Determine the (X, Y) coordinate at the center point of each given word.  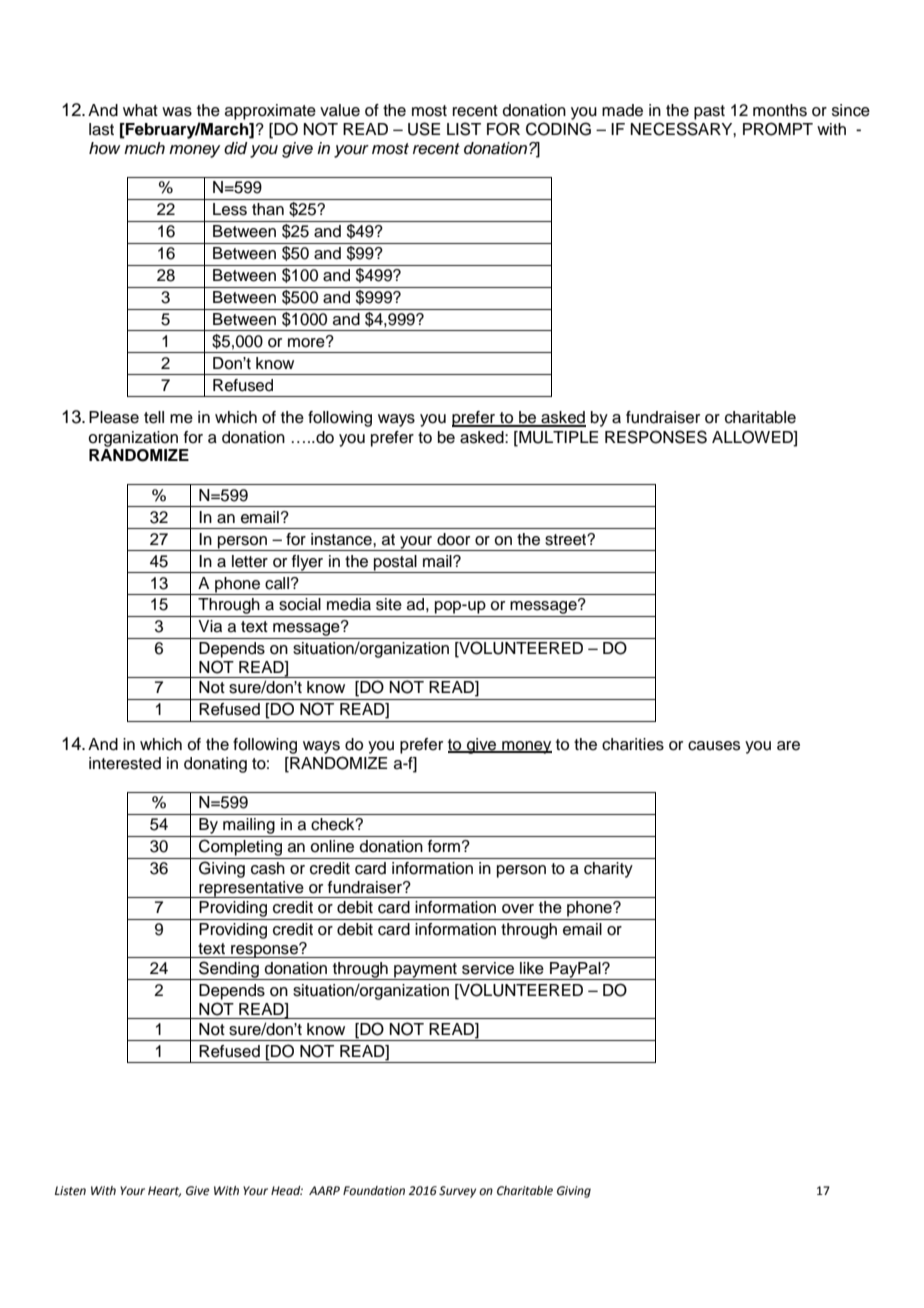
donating (215, 765)
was (177, 112)
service (488, 968)
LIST (464, 129)
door (453, 539)
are (788, 746)
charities (633, 744)
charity (608, 870)
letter (250, 561)
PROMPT (778, 129)
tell (154, 417)
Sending (229, 970)
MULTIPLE (557, 437)
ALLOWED (753, 437)
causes (714, 746)
